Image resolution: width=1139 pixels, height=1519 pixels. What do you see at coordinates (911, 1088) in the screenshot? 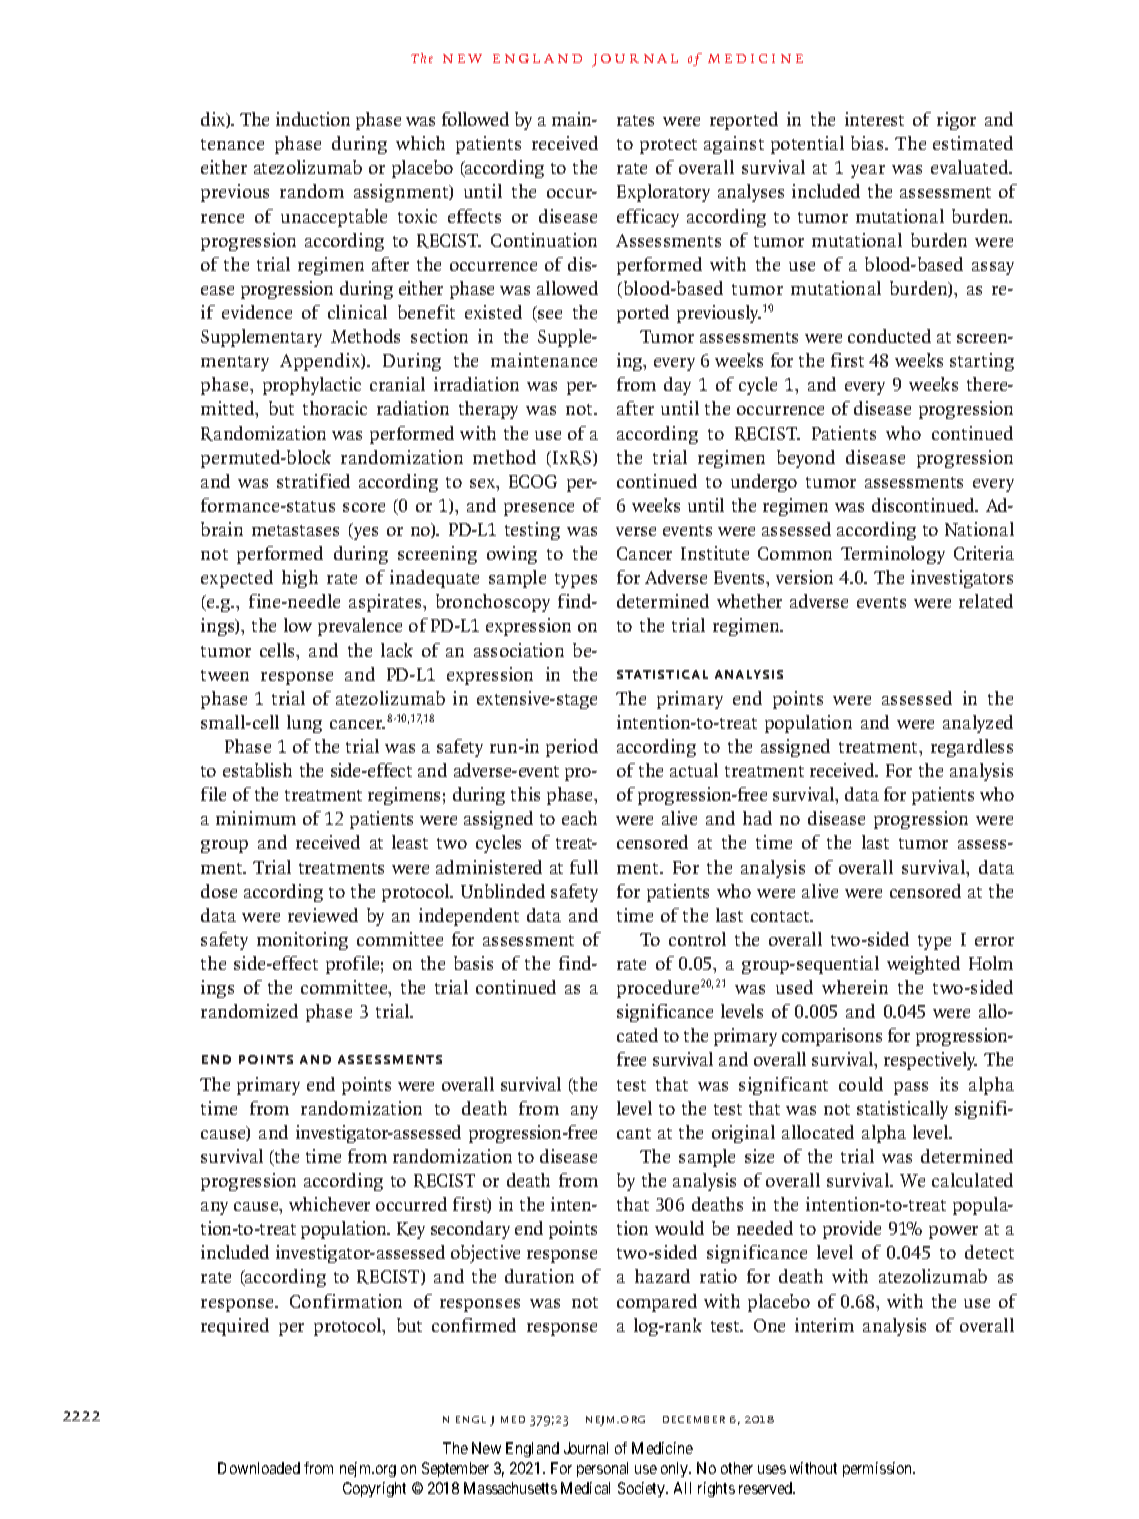
I see `pass` at bounding box center [911, 1088].
